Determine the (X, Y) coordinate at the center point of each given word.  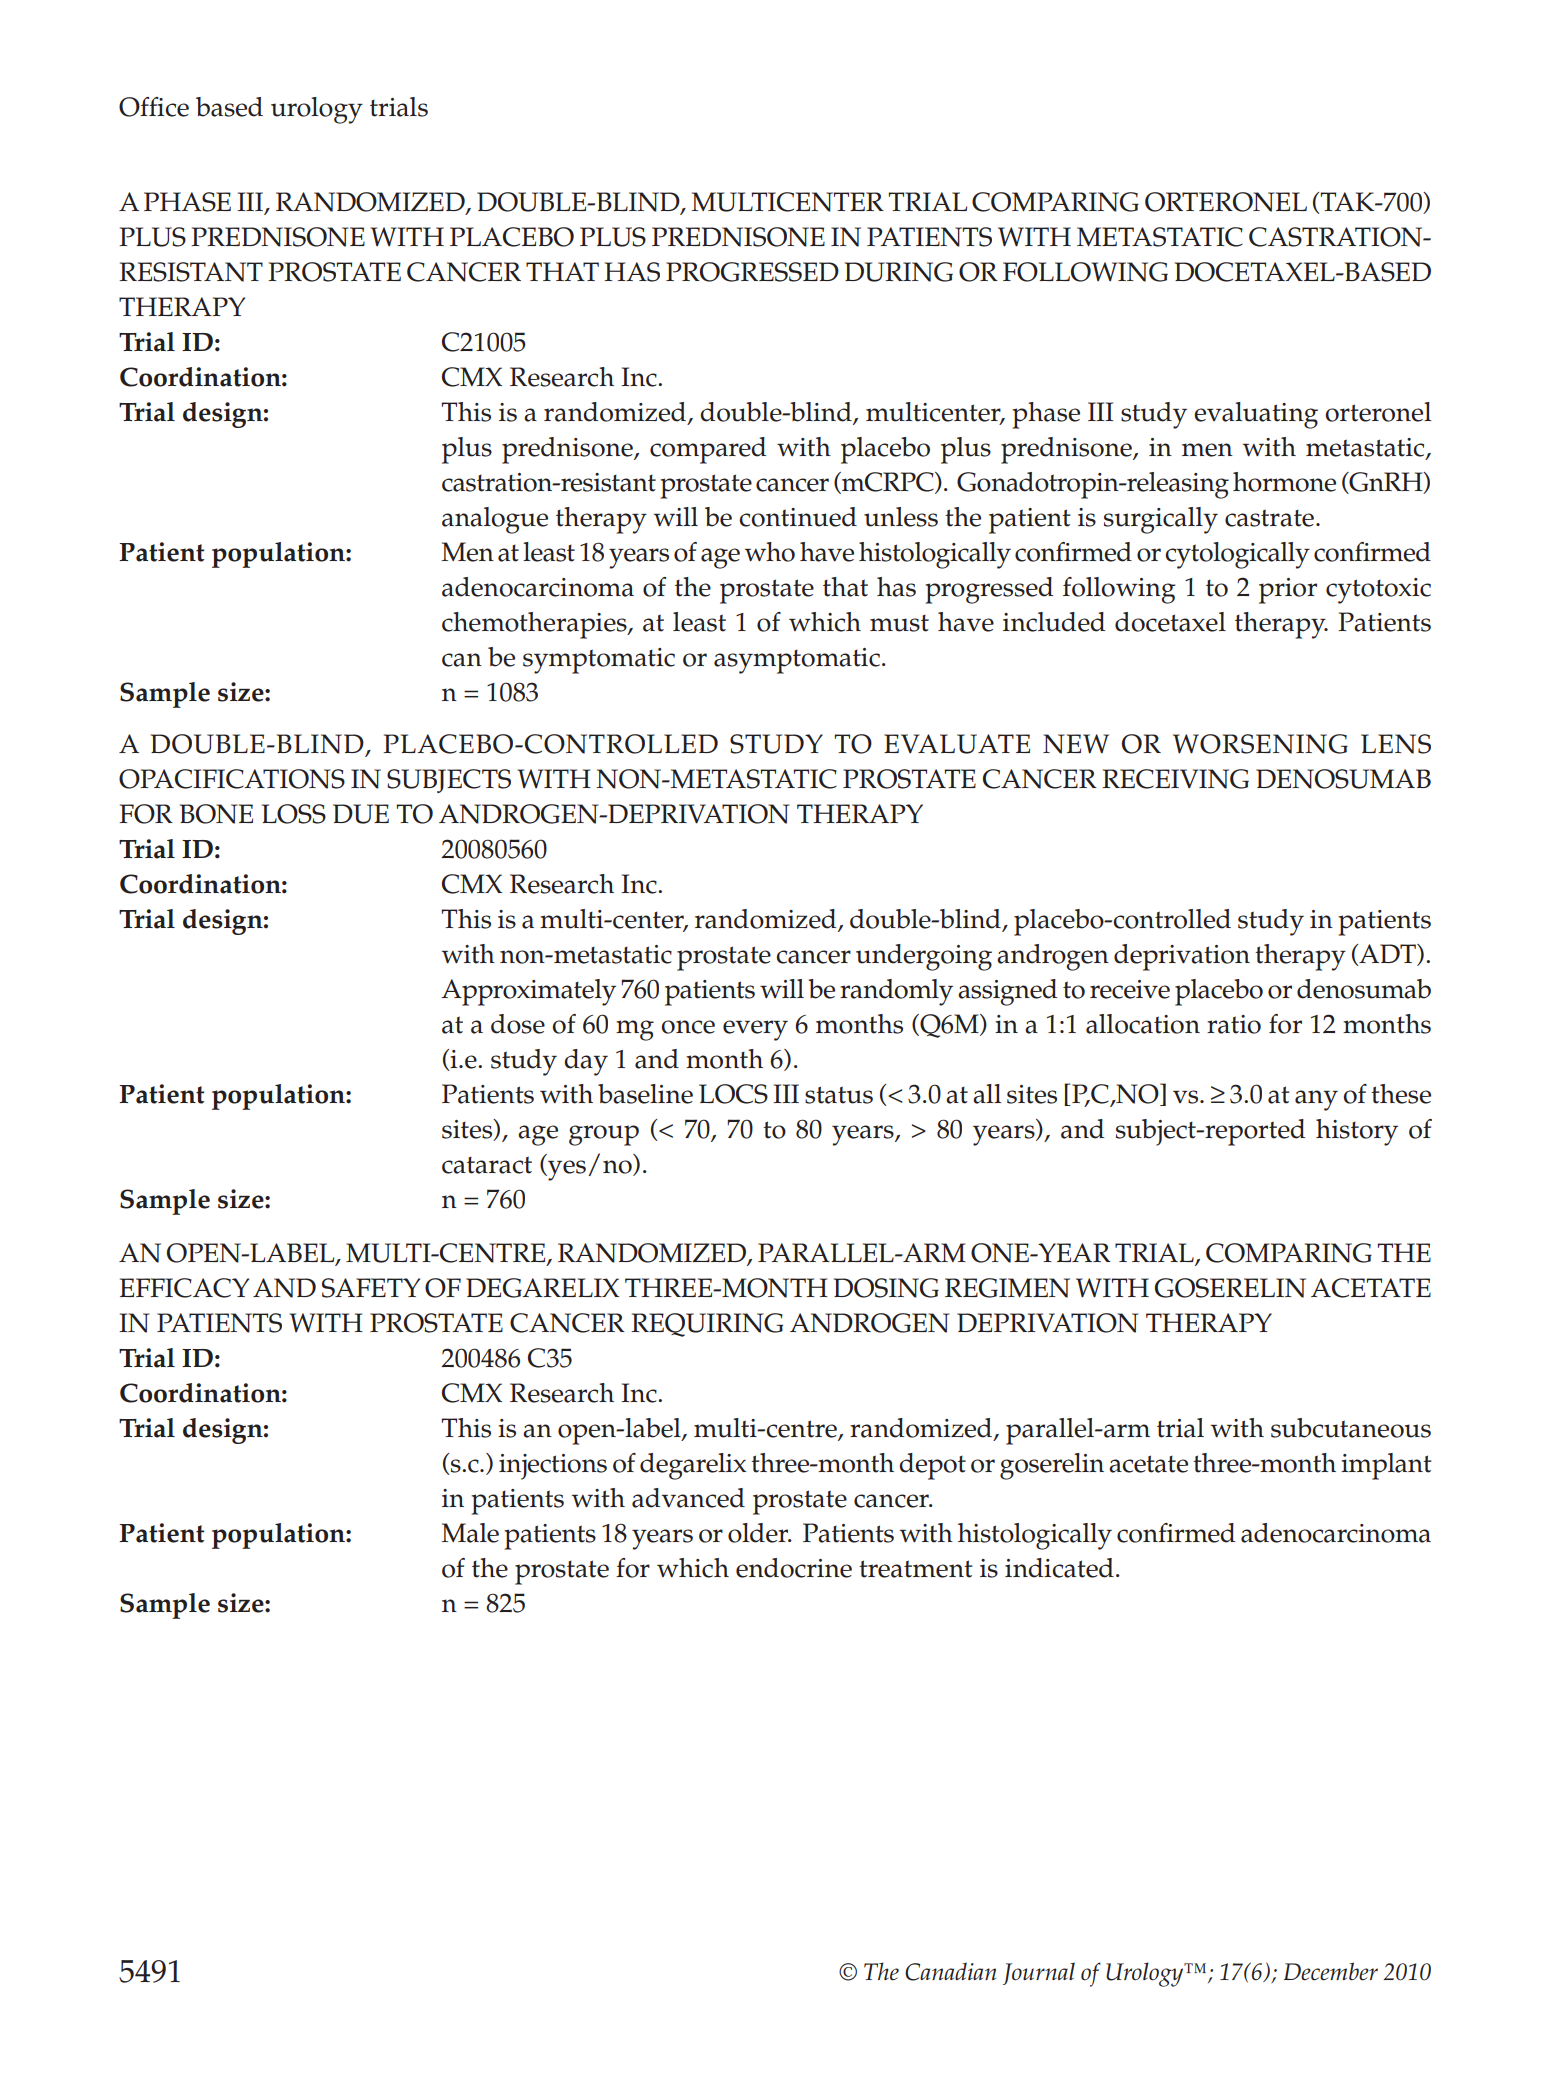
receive (1130, 989)
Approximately (528, 992)
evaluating (1256, 415)
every (755, 1030)
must (899, 623)
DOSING (886, 1288)
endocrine (794, 1568)
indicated (1059, 1568)
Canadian (950, 1971)
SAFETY (371, 1288)
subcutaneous (1351, 1428)
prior (1288, 591)
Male (470, 1533)
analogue (495, 520)
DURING (899, 272)
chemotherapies (535, 625)
